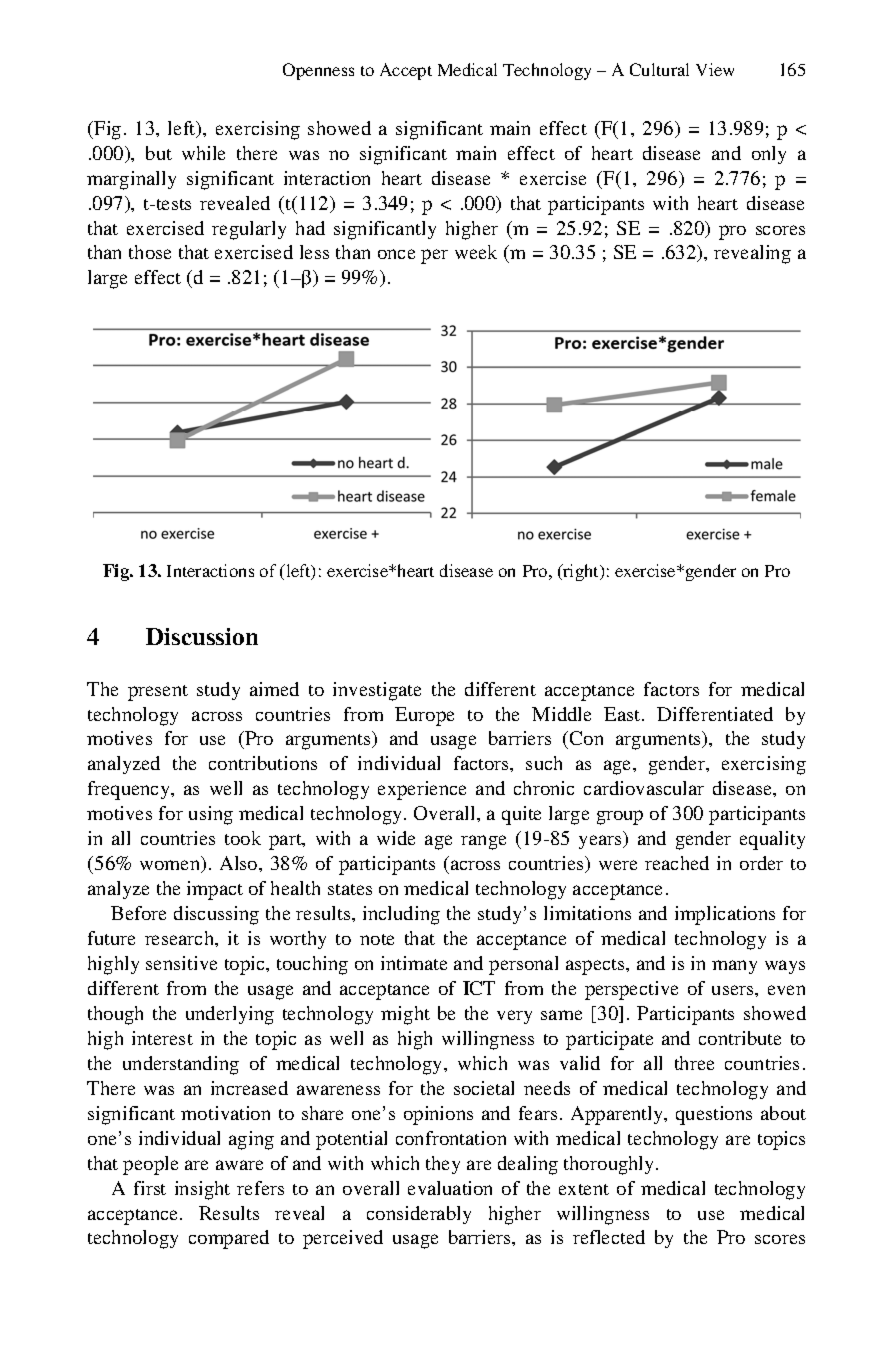  What do you see at coordinates (725, 915) in the screenshot?
I see `implications` at bounding box center [725, 915].
